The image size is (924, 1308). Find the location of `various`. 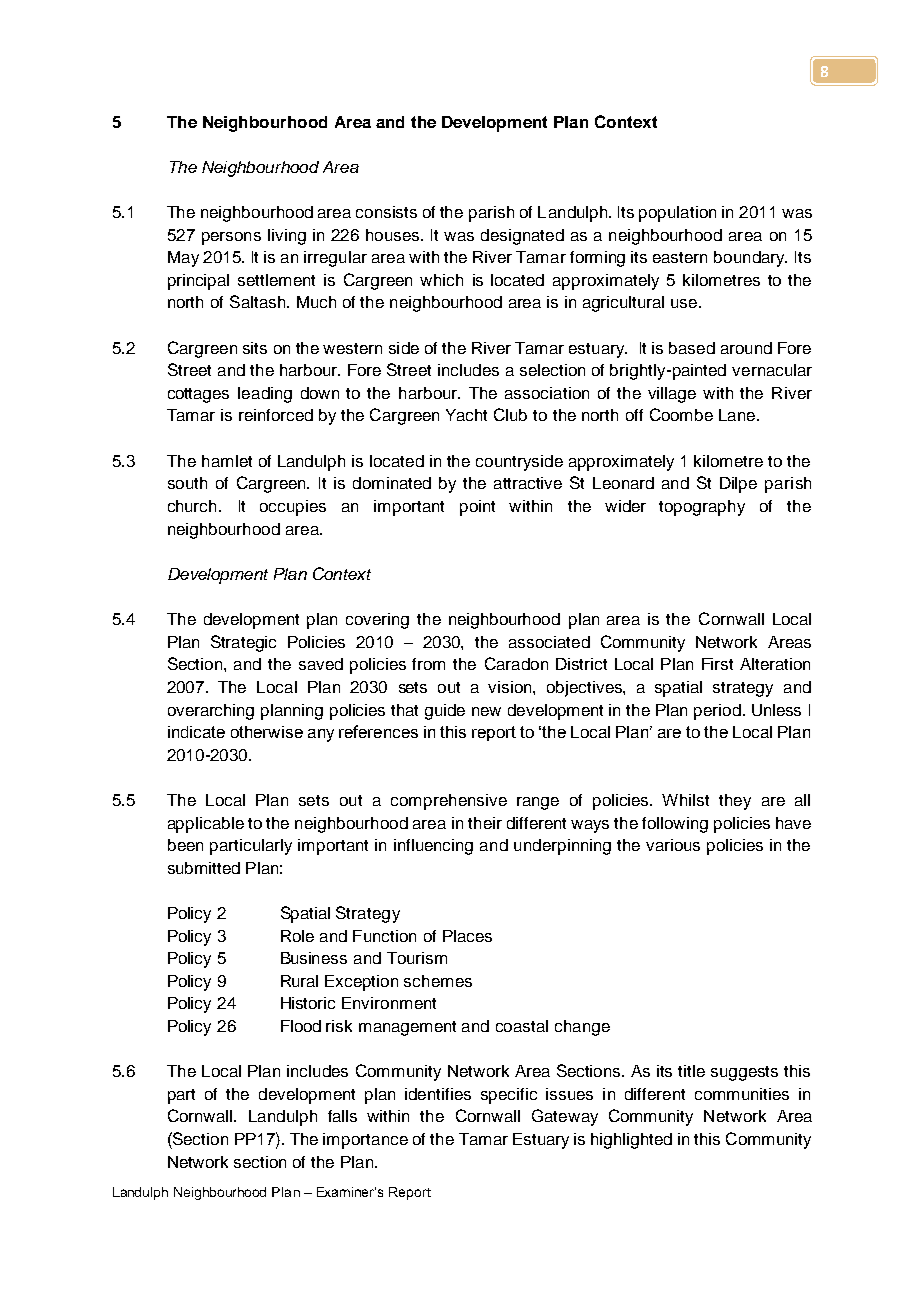

various is located at coordinates (673, 845).
